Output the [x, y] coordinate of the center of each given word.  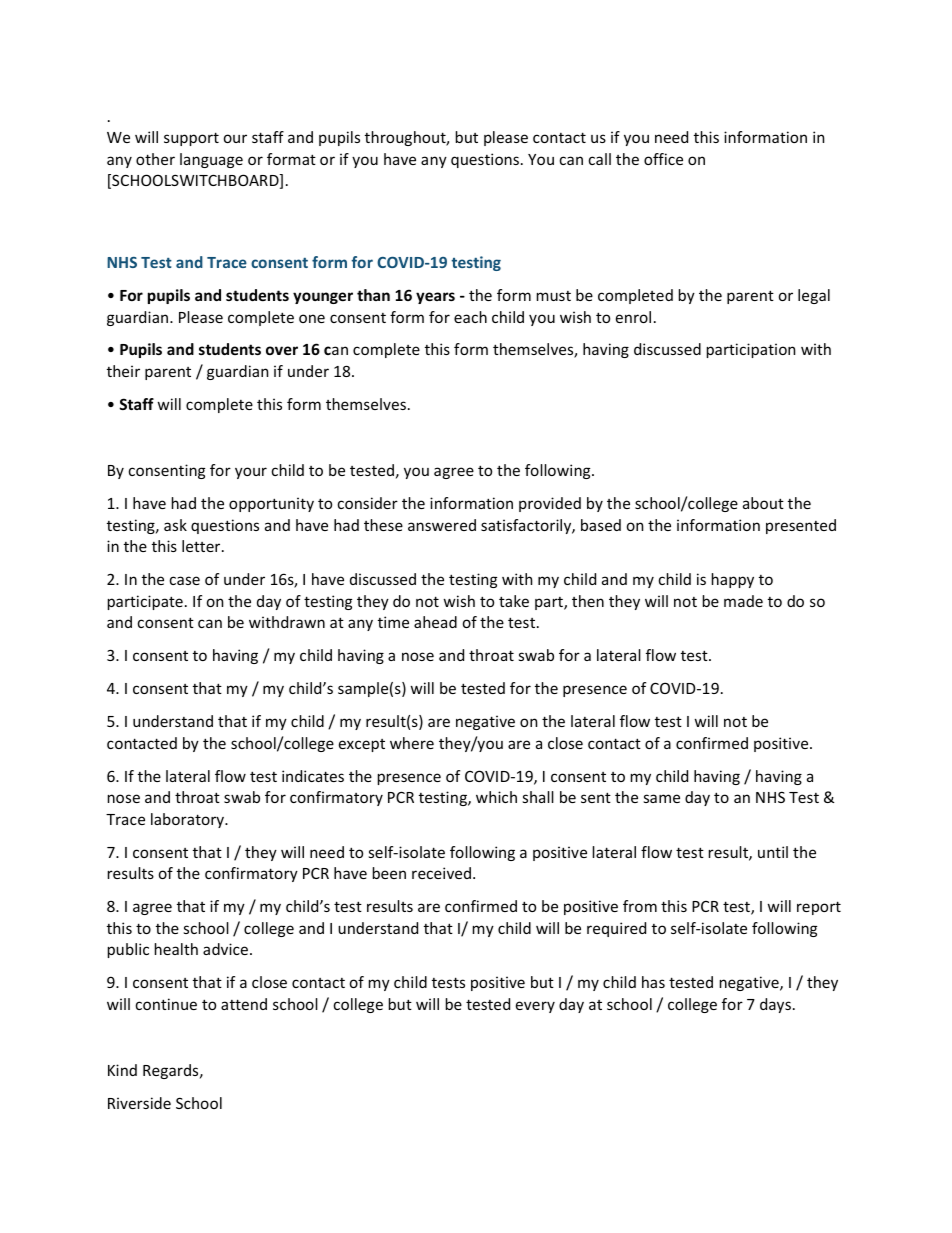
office [663, 159]
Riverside [139, 1103]
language [211, 160]
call [600, 159]
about [763, 503]
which [496, 797]
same [662, 798]
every [535, 1007]
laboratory [188, 820]
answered [442, 525]
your [251, 473]
